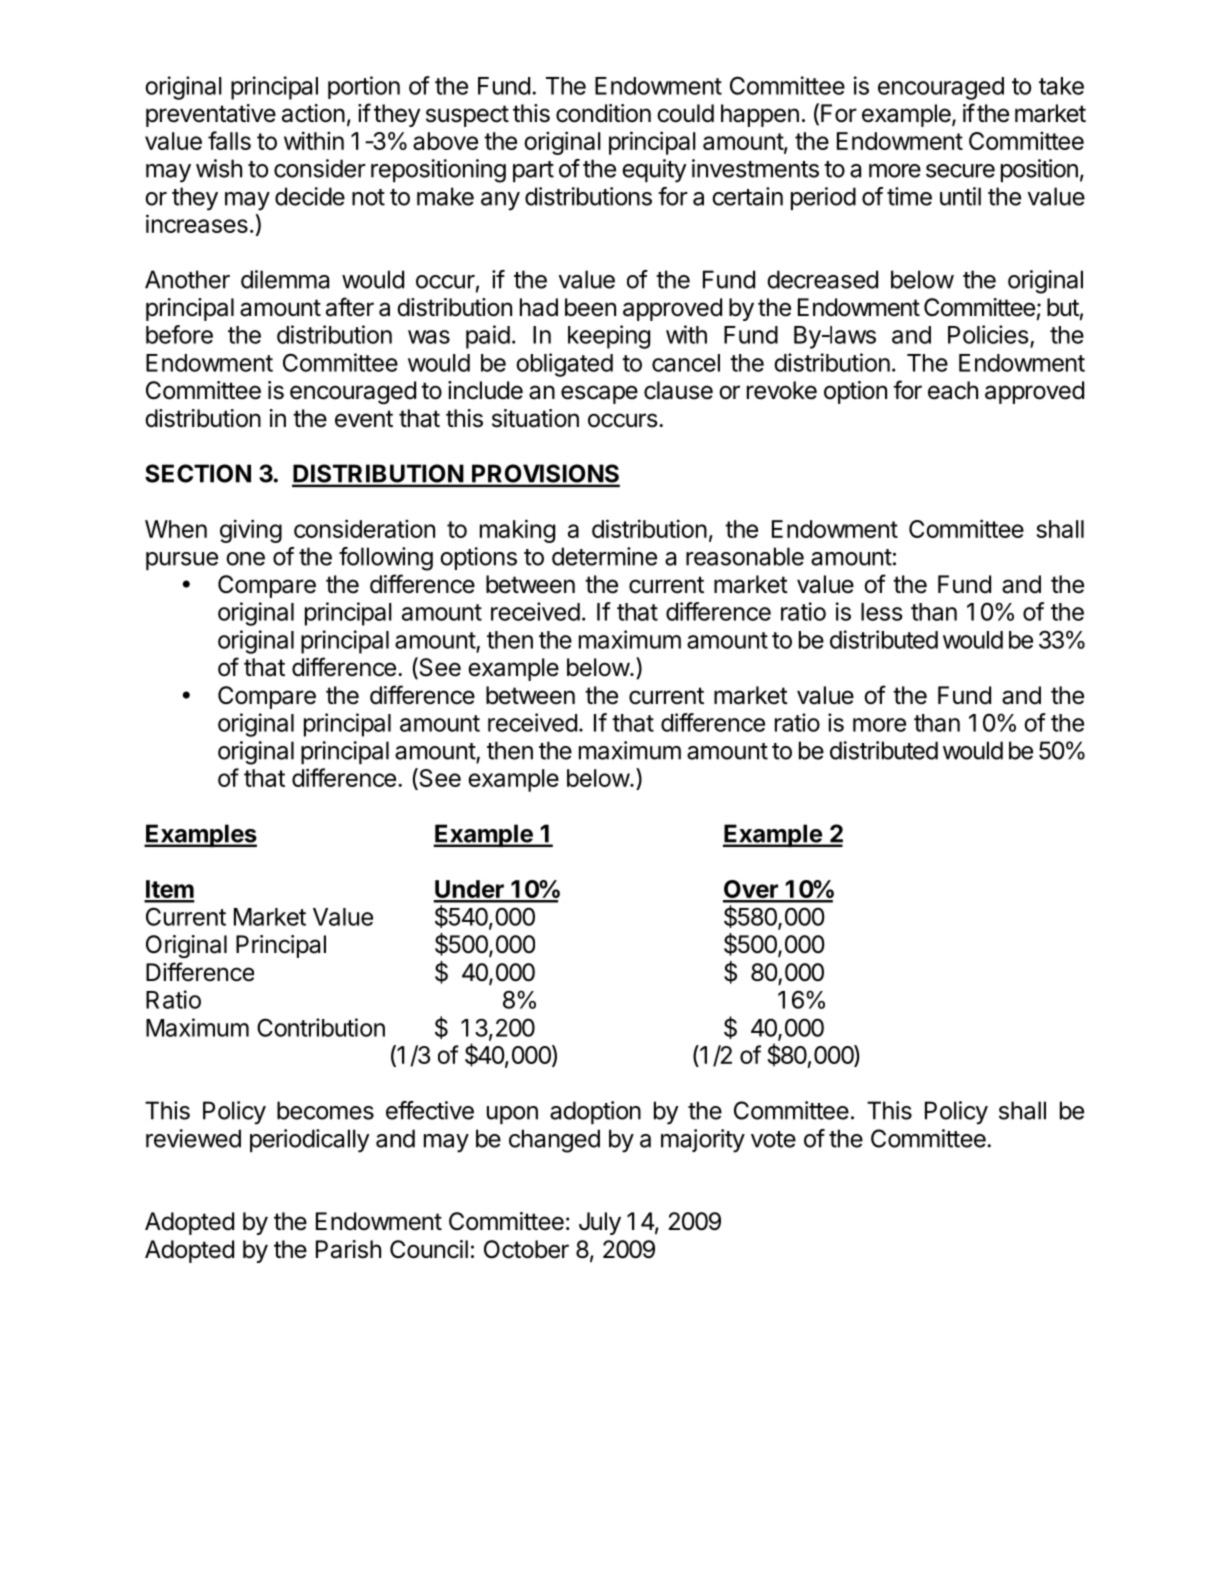 This page has width=1229, height=1590. Describe the element at coordinates (604, 556) in the page. I see `determine` at that location.
